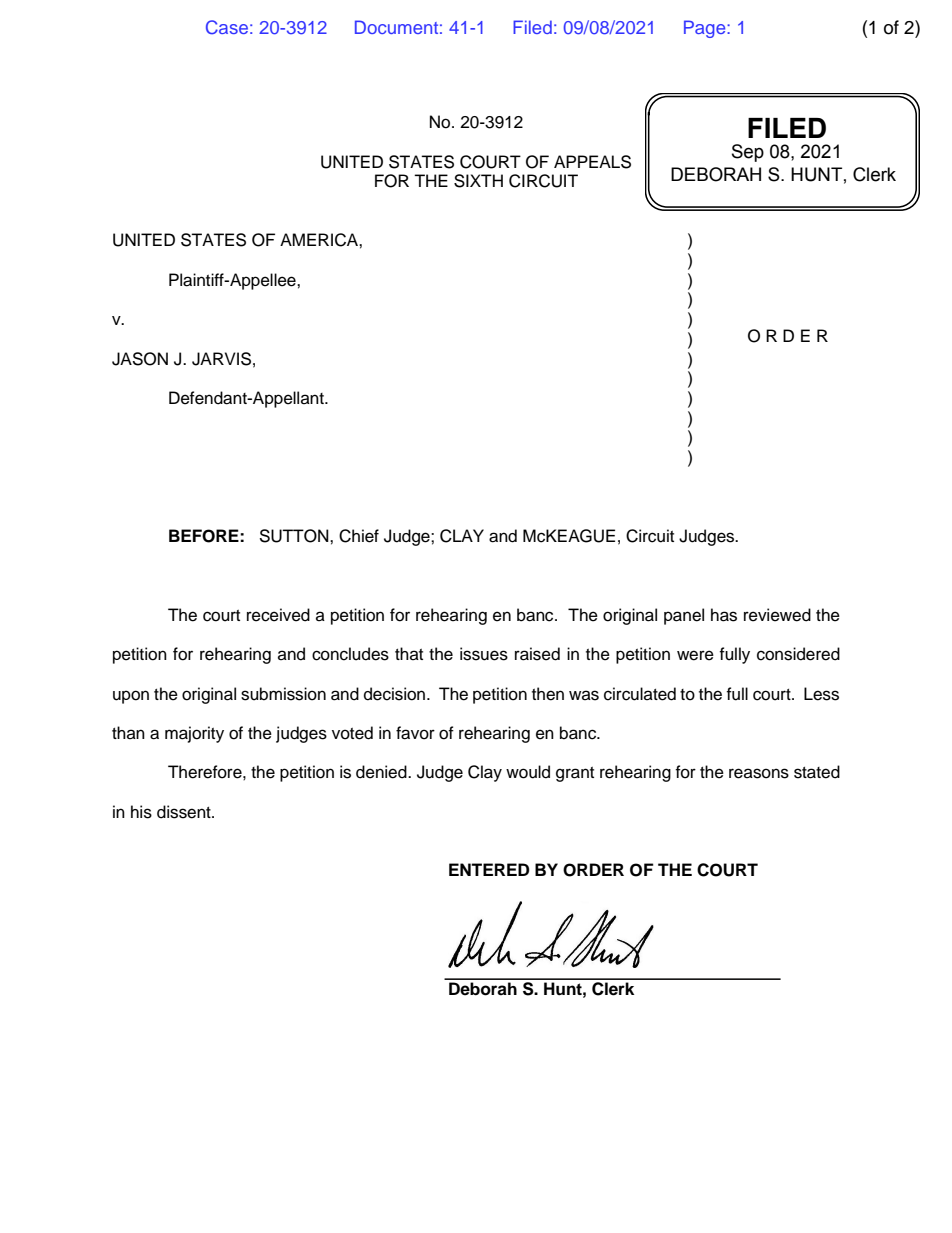 This image has height=1233, width=952. Describe the element at coordinates (777, 615) in the image. I see `reviewed` at that location.
